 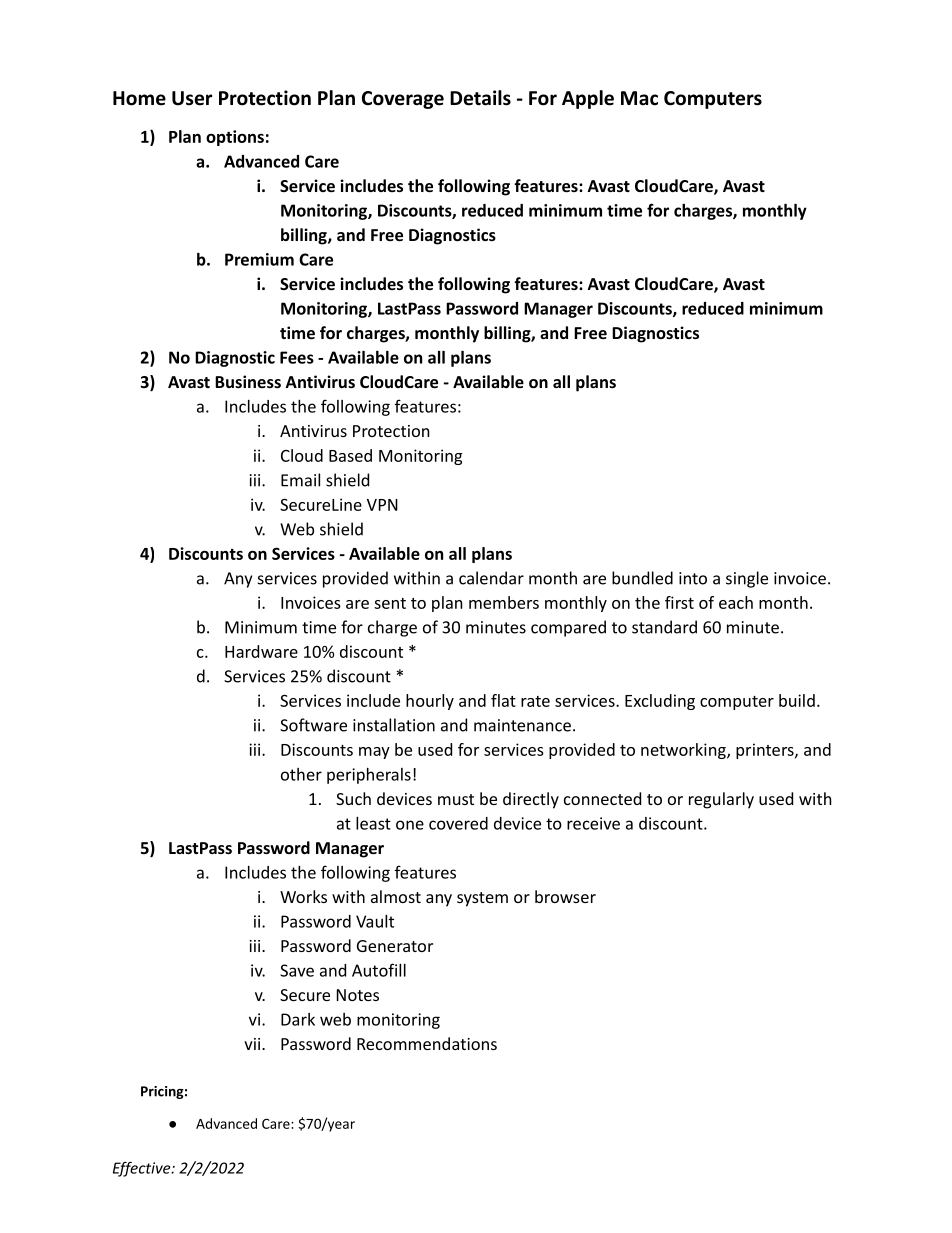 What do you see at coordinates (639, 98) in the screenshot?
I see `Mac` at bounding box center [639, 98].
